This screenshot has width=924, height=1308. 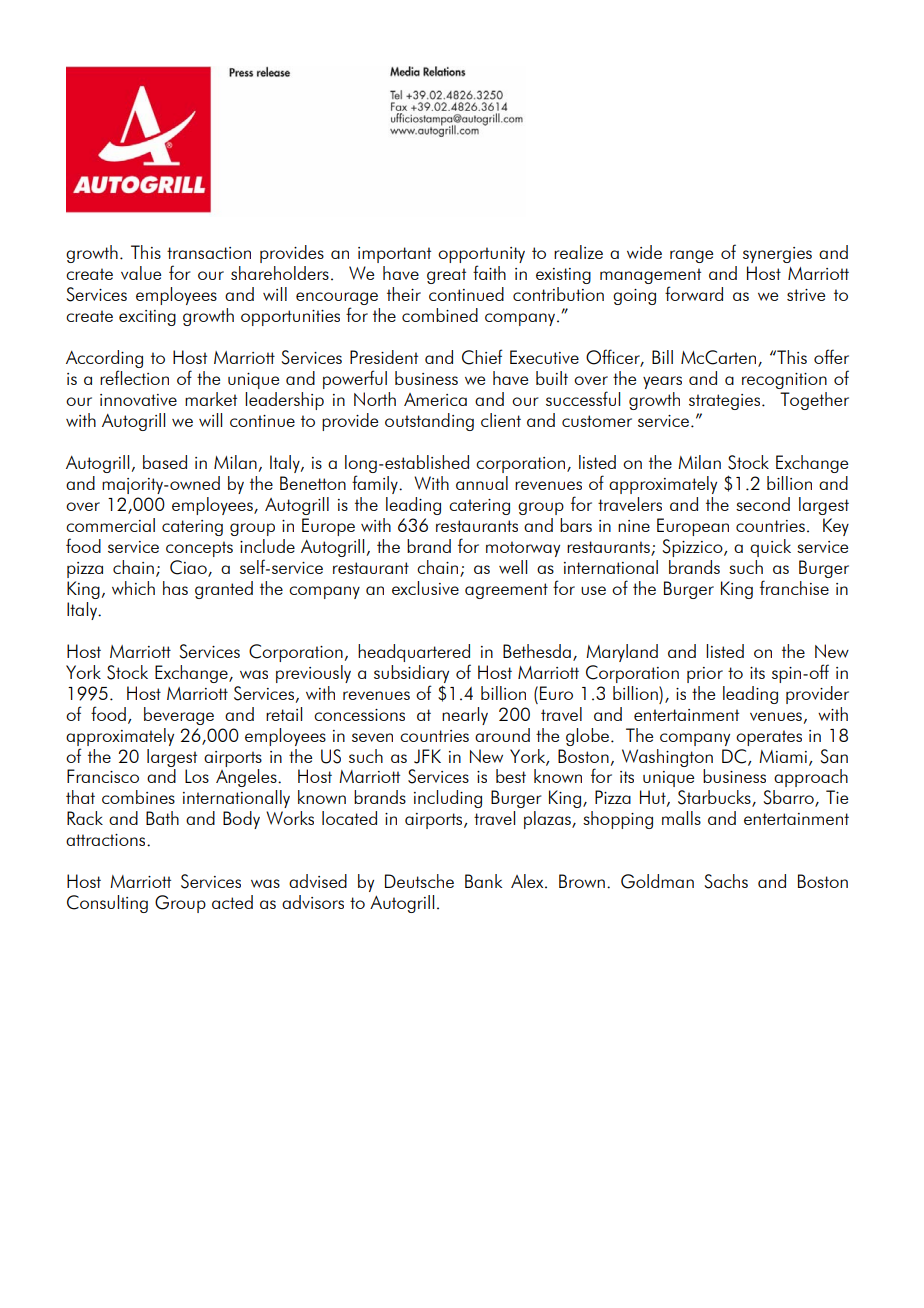 What do you see at coordinates (141, 273) in the screenshot?
I see `value` at bounding box center [141, 273].
